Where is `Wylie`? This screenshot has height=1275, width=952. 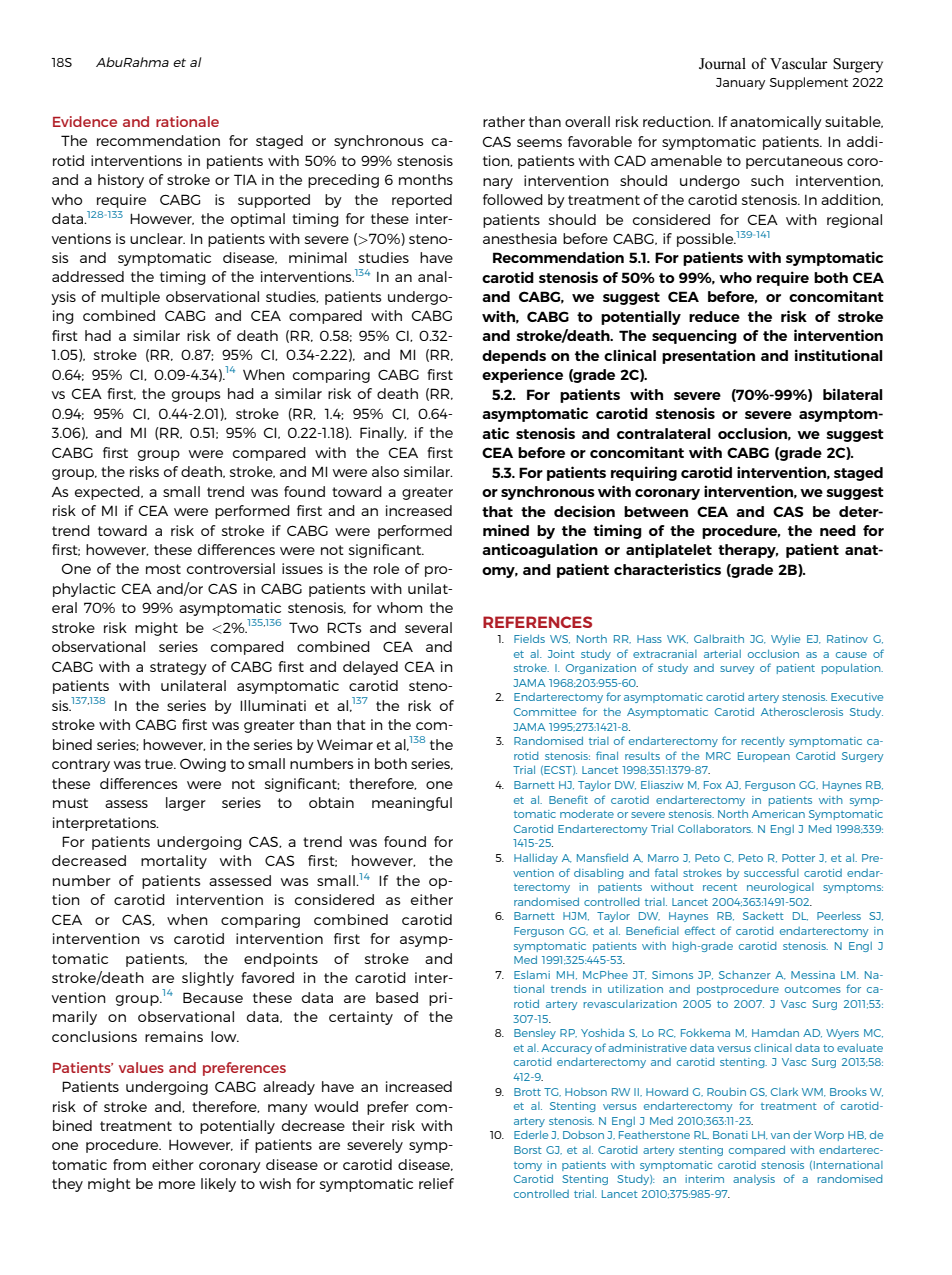
Wylie is located at coordinates (785, 640).
